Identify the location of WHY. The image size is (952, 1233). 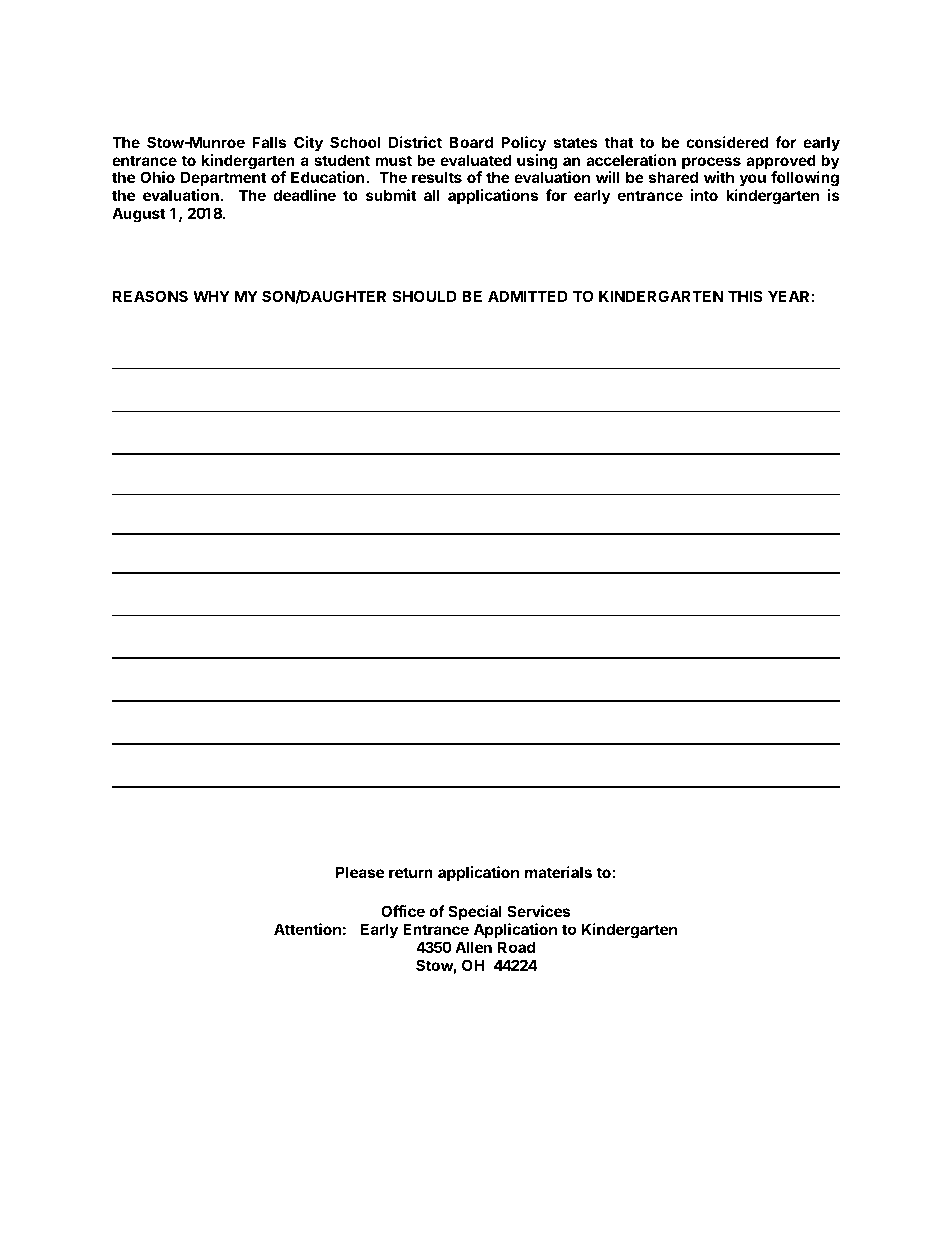
(211, 296).
